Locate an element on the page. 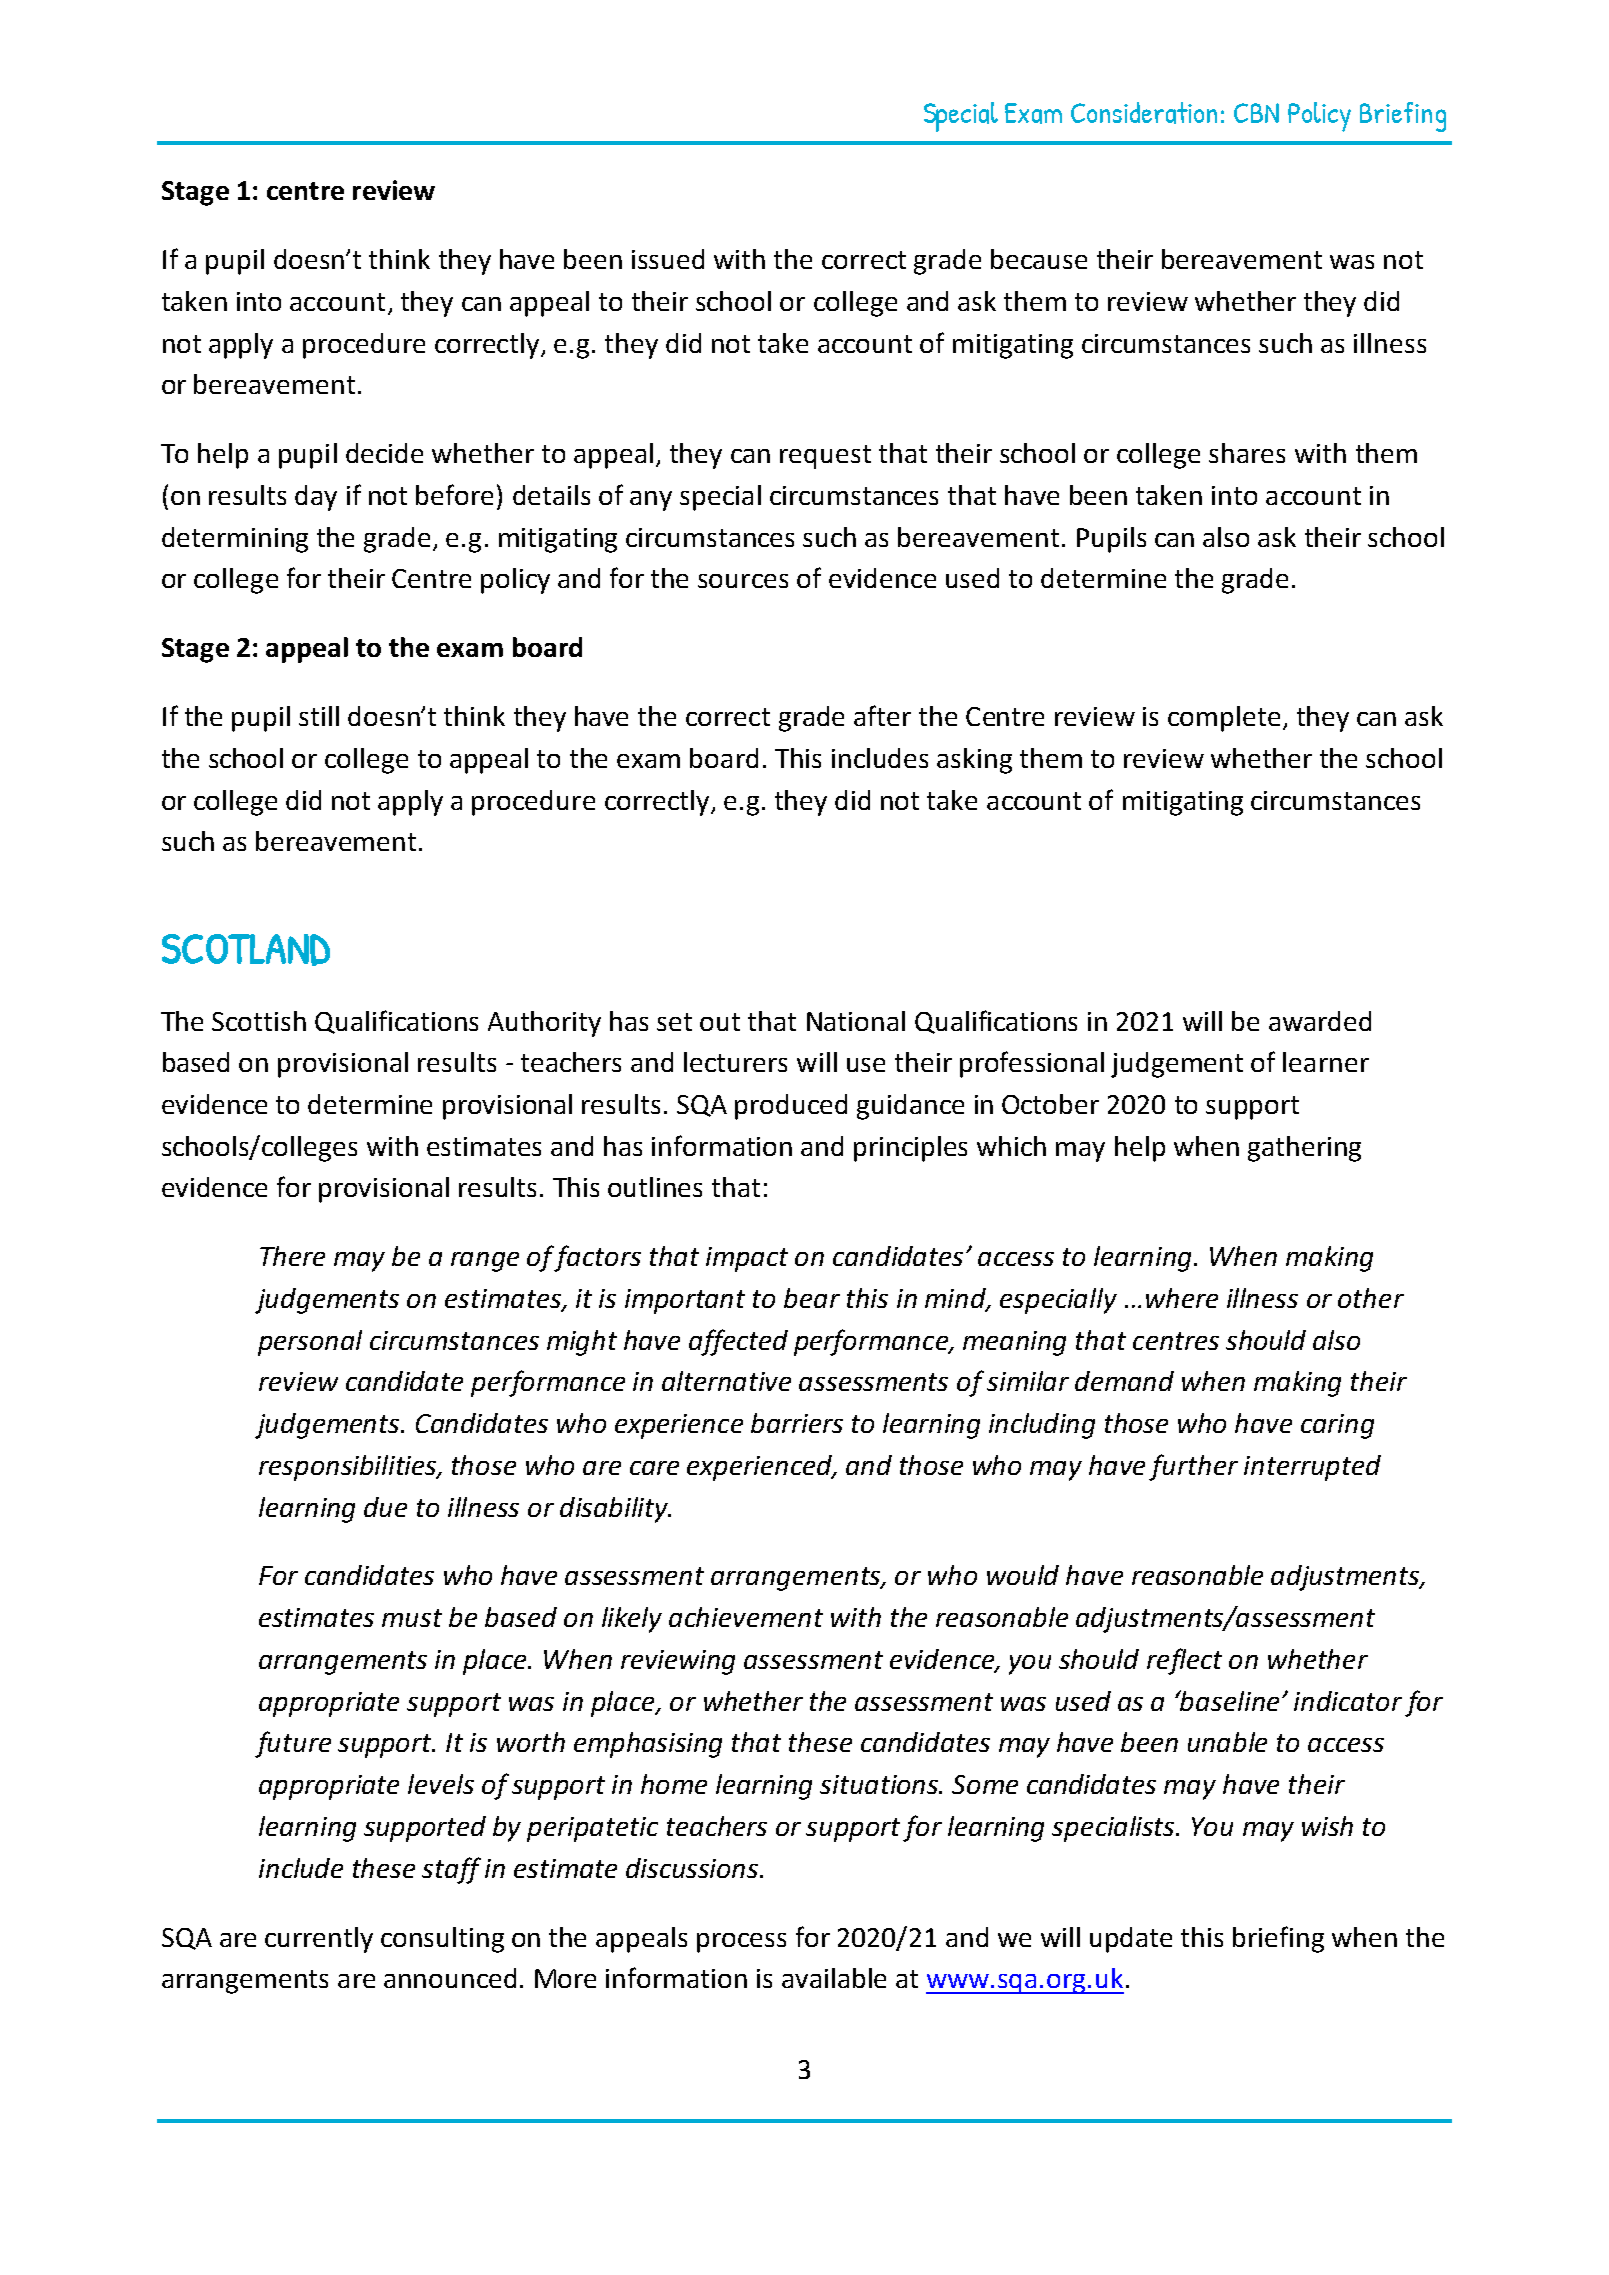 This page has width=1609, height=2275. CBN is located at coordinates (1256, 113).
